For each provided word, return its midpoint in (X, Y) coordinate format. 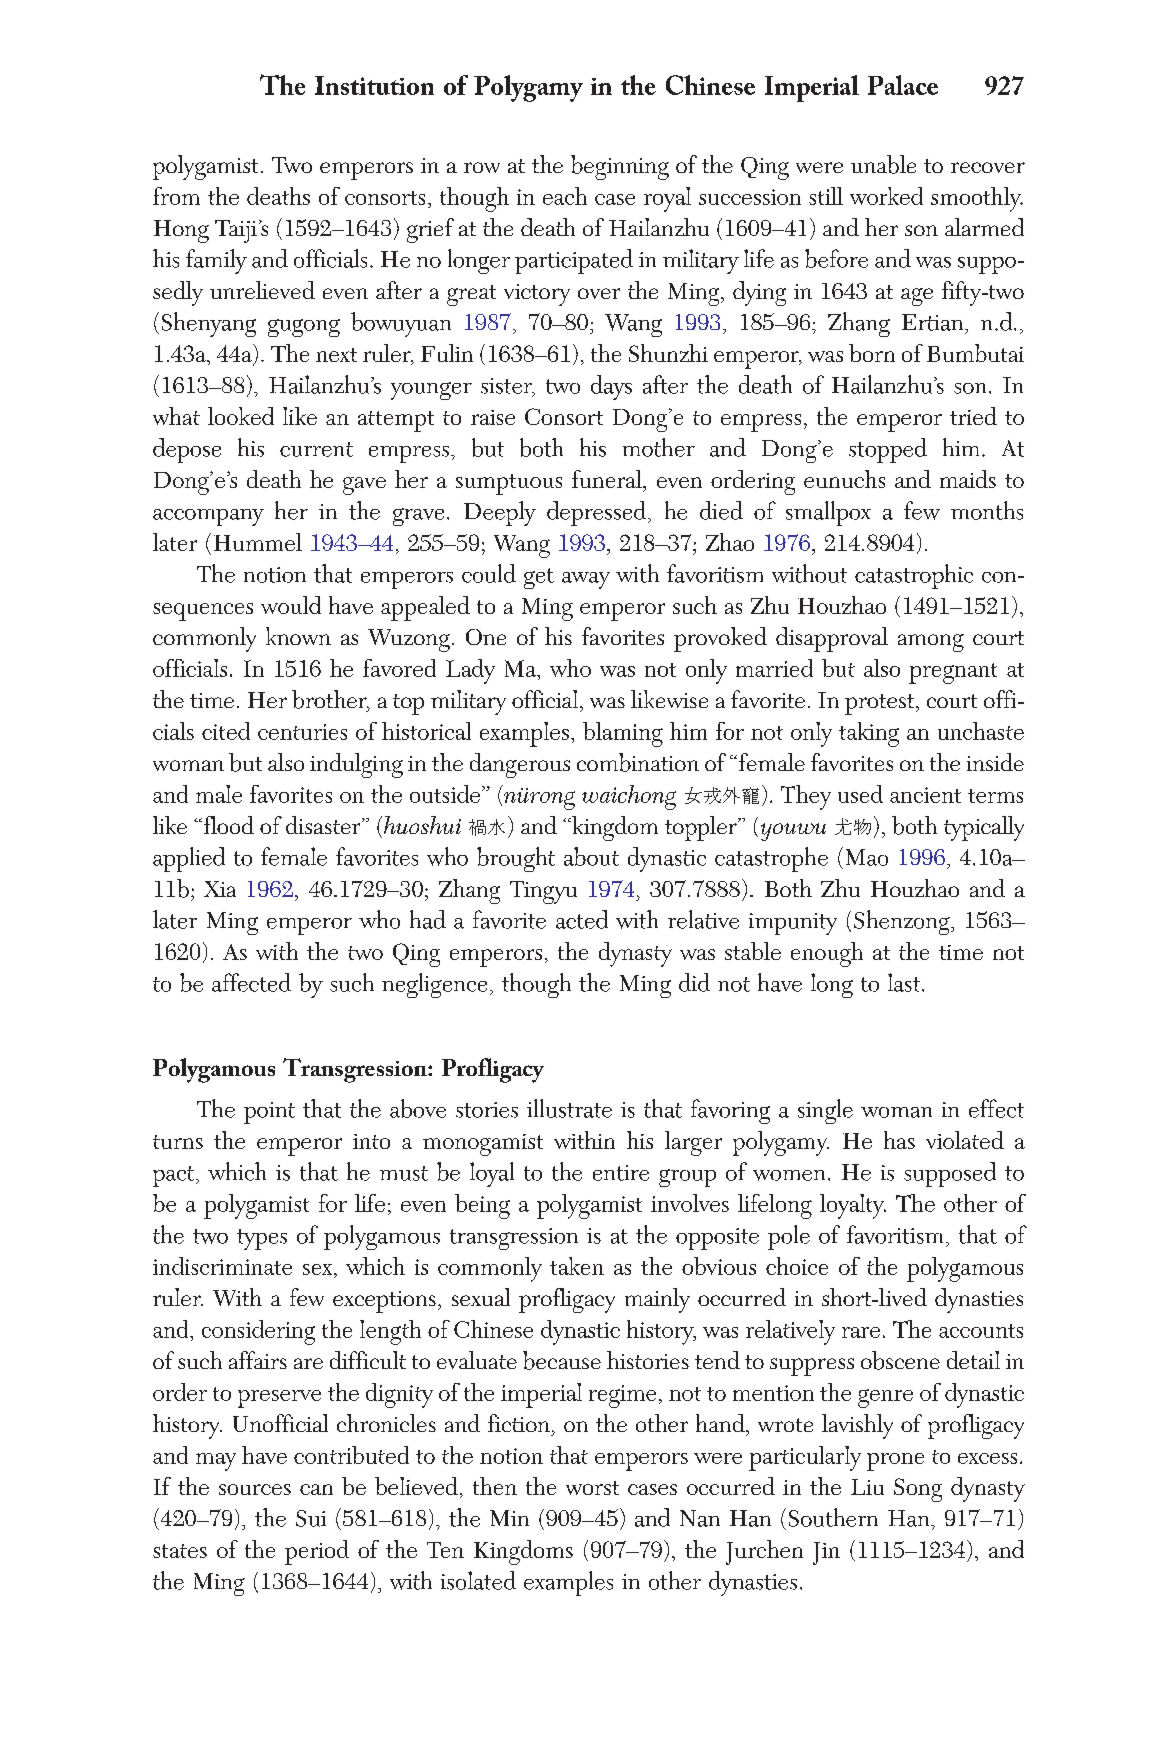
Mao (867, 857)
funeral (608, 479)
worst (592, 1488)
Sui (311, 1518)
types (262, 1239)
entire (621, 1173)
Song (918, 1490)
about (591, 856)
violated (965, 1140)
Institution (374, 85)
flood (227, 825)
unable (883, 164)
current (316, 449)
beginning (620, 167)
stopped (888, 450)
